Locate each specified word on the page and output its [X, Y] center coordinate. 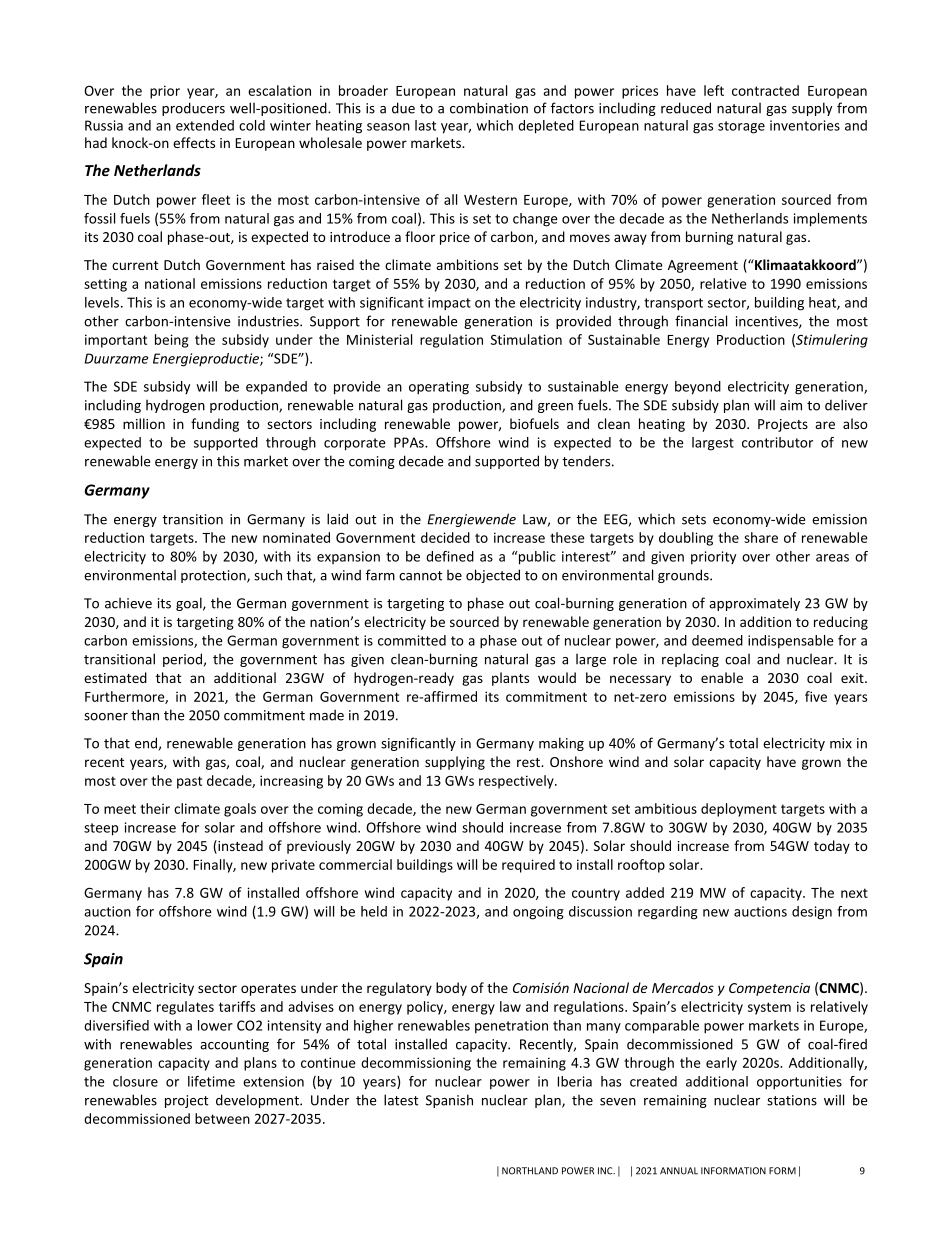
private [293, 866]
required [528, 866]
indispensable [791, 642]
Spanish [449, 1101]
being [172, 341]
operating [439, 388]
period [182, 660]
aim [791, 405]
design [812, 913]
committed [412, 640]
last [425, 125]
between [222, 1118]
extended [205, 125]
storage [741, 127]
